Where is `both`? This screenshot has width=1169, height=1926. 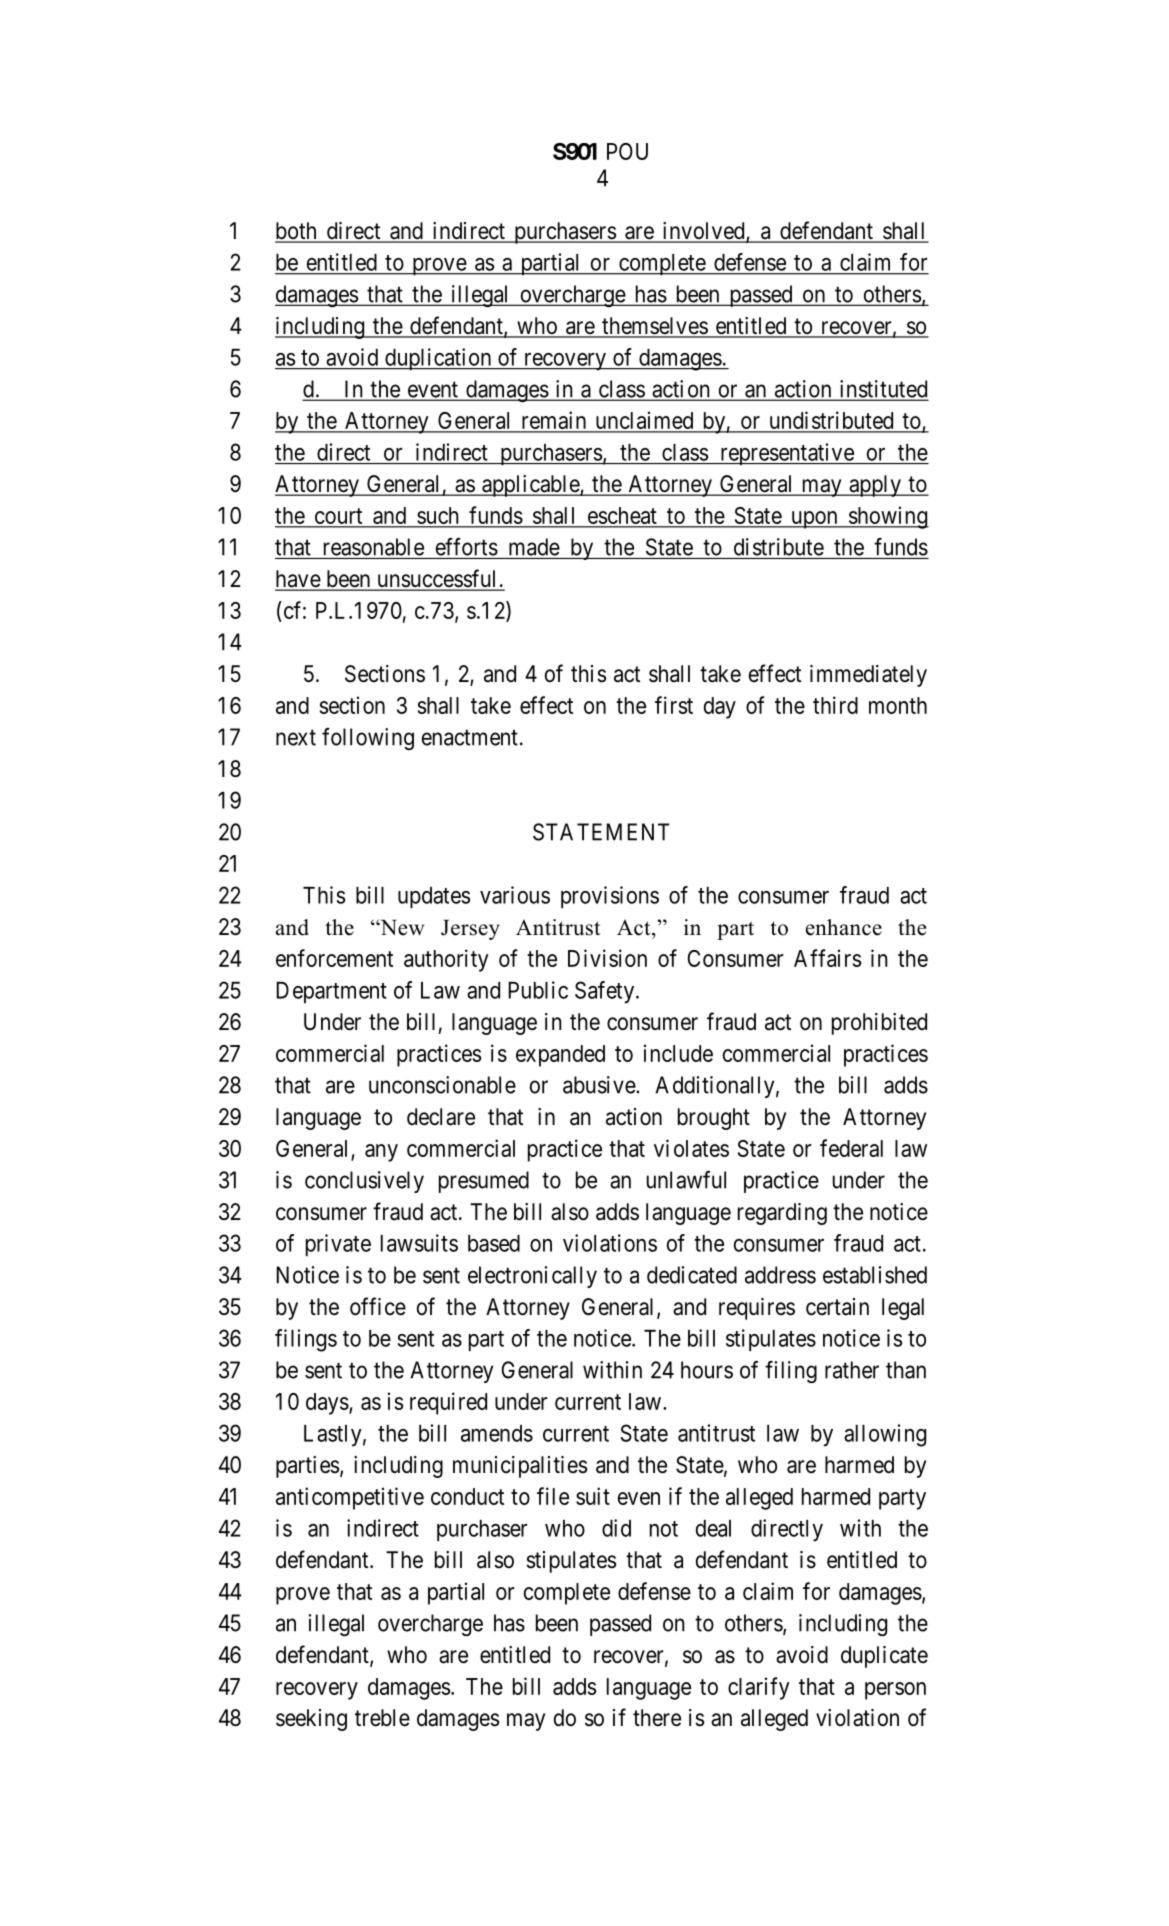
both is located at coordinates (297, 232).
